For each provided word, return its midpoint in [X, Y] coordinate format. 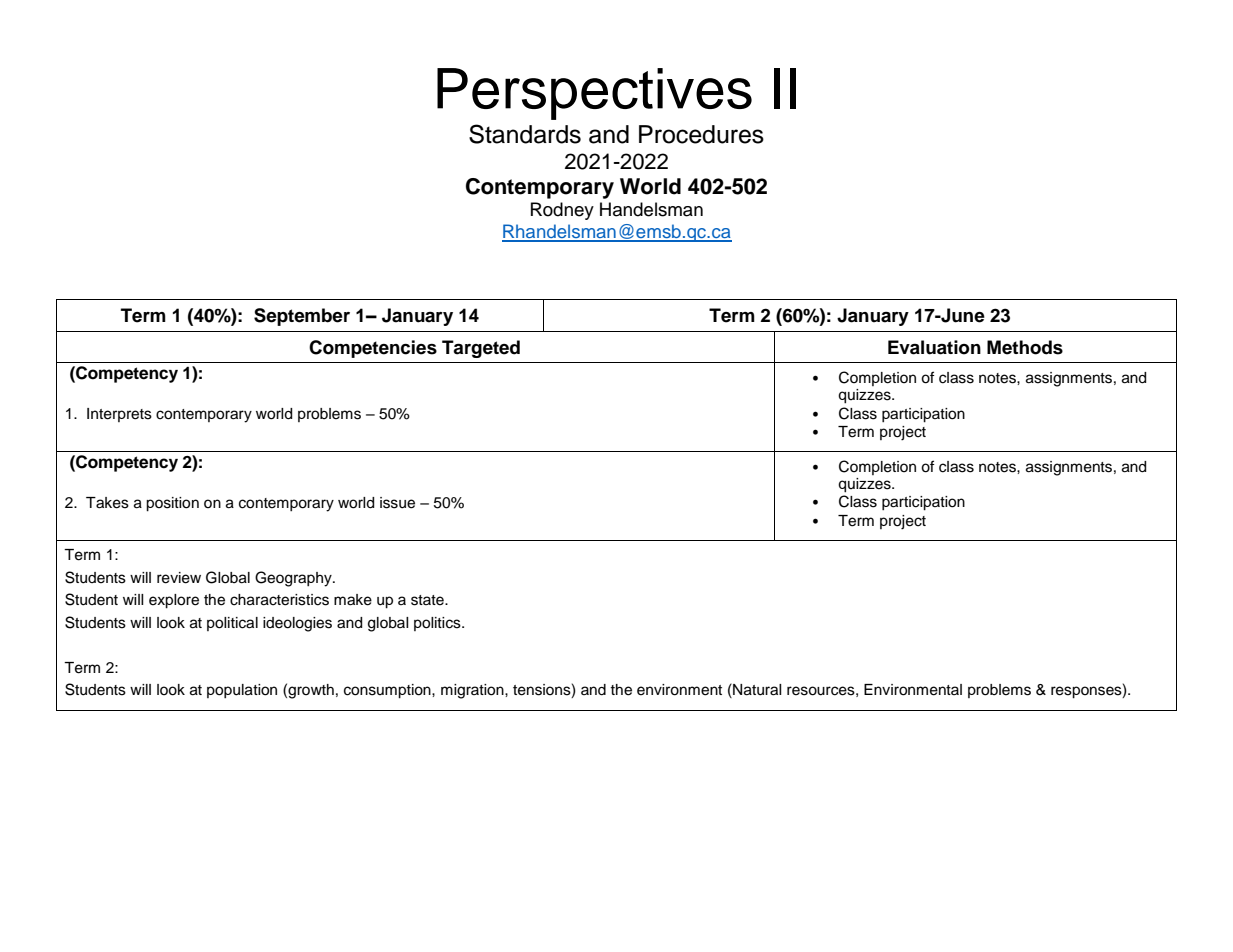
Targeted [481, 349]
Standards [525, 134]
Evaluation [934, 347]
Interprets [119, 415]
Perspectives [594, 94]
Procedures [701, 134]
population [242, 691]
